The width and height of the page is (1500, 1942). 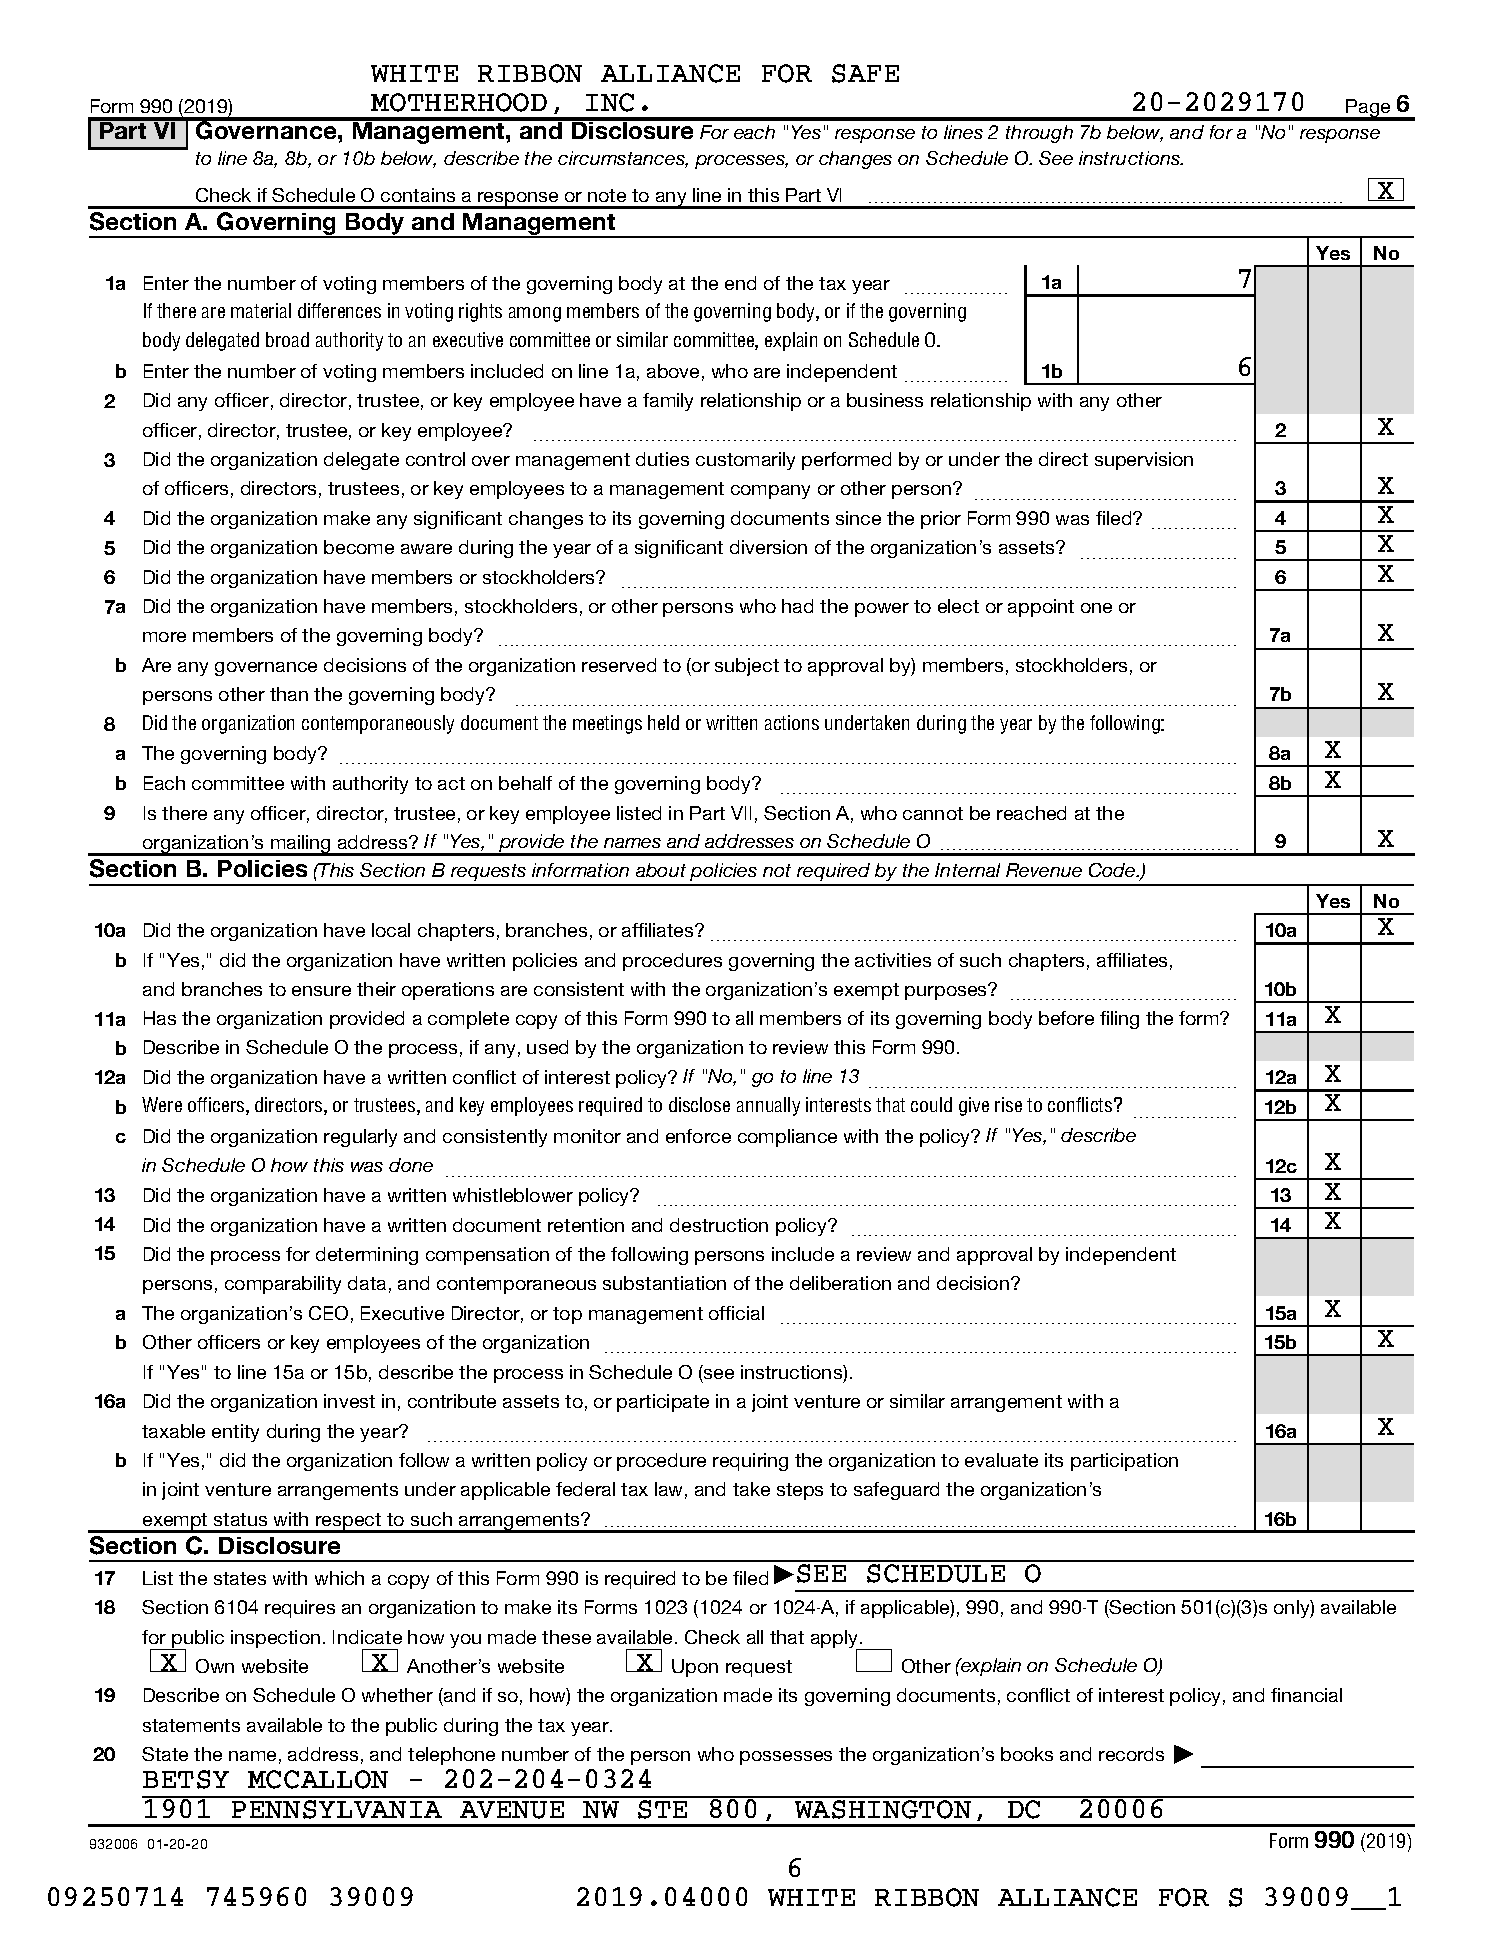 I want to click on possesses, so click(x=786, y=1758).
